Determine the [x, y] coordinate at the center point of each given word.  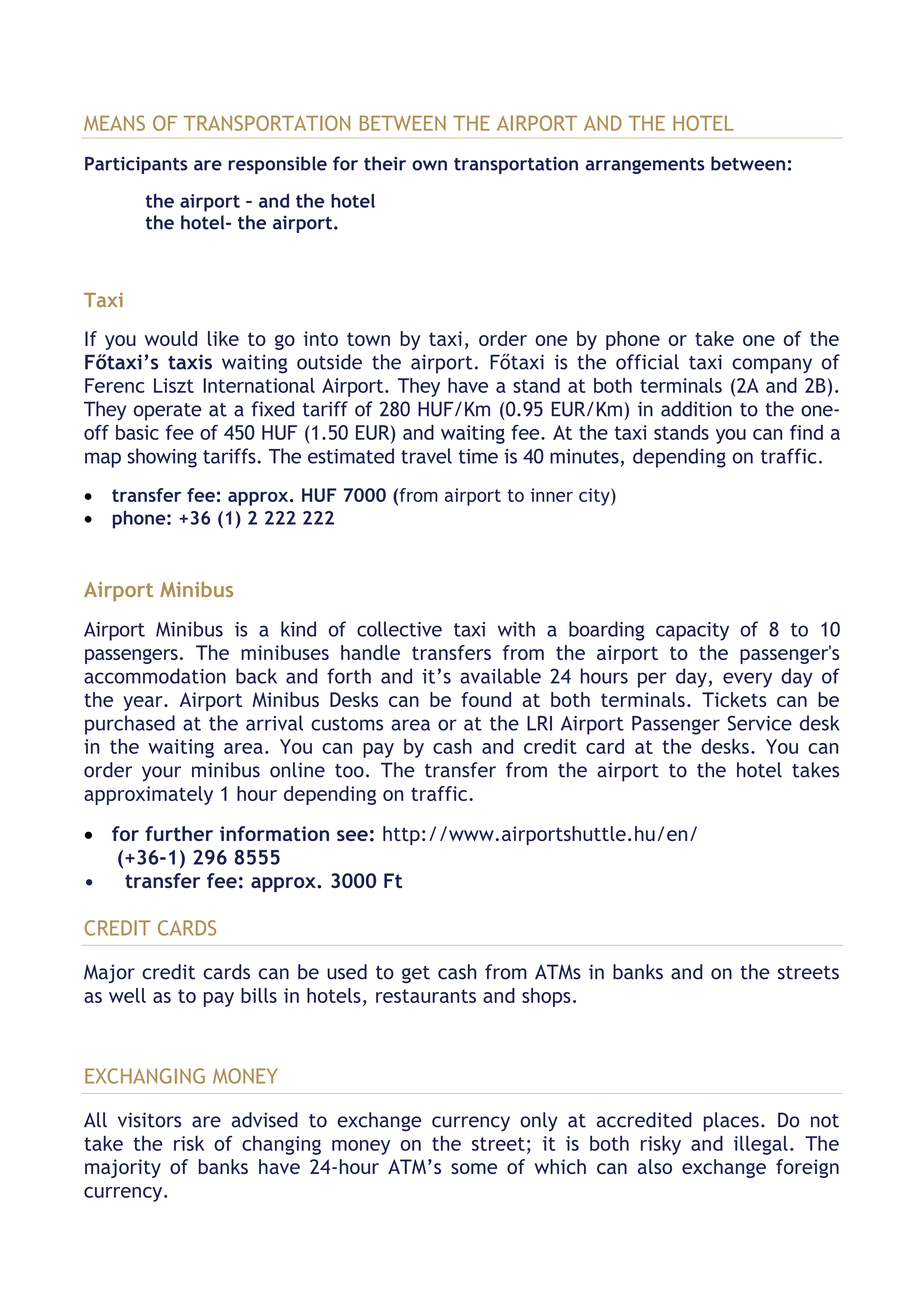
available [500, 676]
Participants [136, 165]
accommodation [155, 676]
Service [760, 723]
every [747, 680]
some [474, 1168]
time [478, 456]
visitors [149, 1120]
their [385, 163]
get [416, 974]
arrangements [645, 166]
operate [167, 412]
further [179, 833]
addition [696, 409]
